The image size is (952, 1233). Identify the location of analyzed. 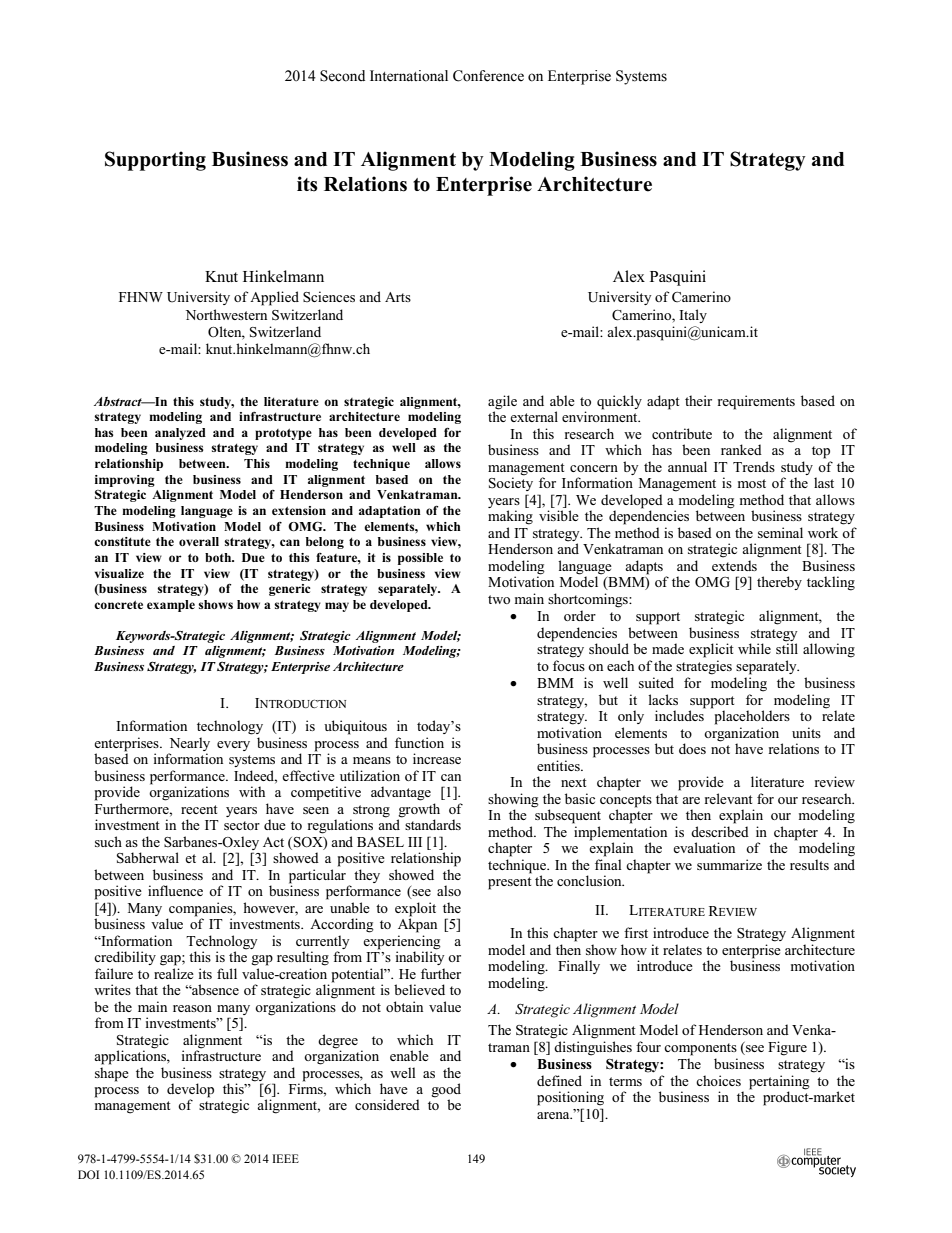
(180, 434).
